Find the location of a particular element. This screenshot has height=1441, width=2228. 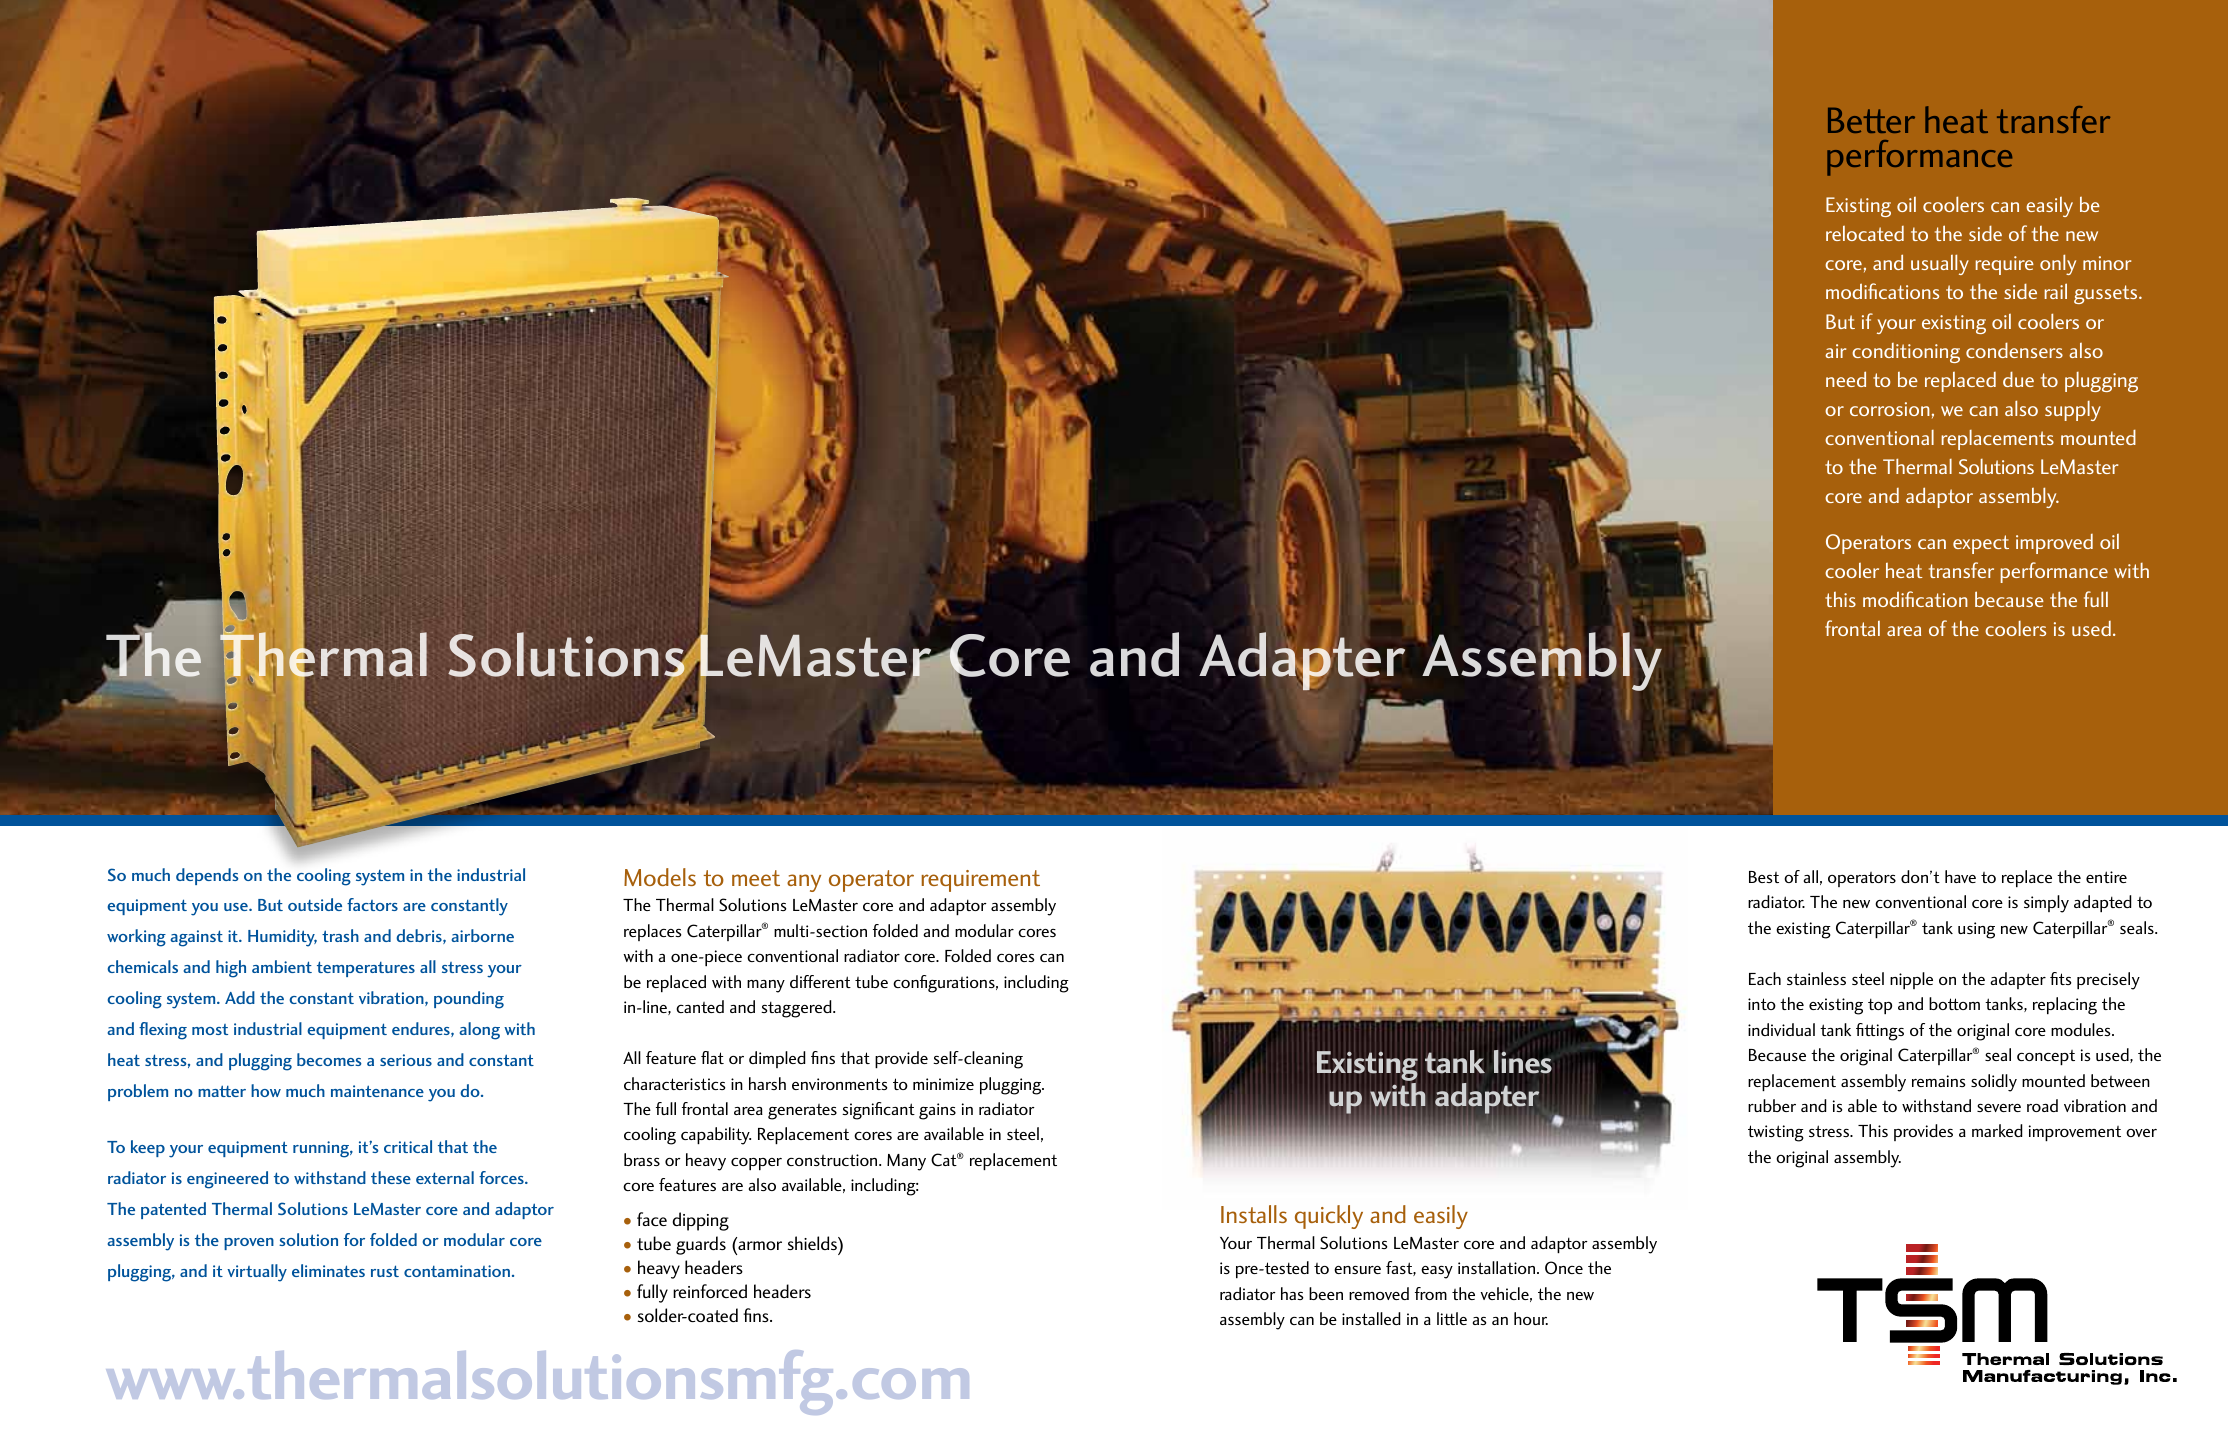

improved is located at coordinates (2054, 544).
